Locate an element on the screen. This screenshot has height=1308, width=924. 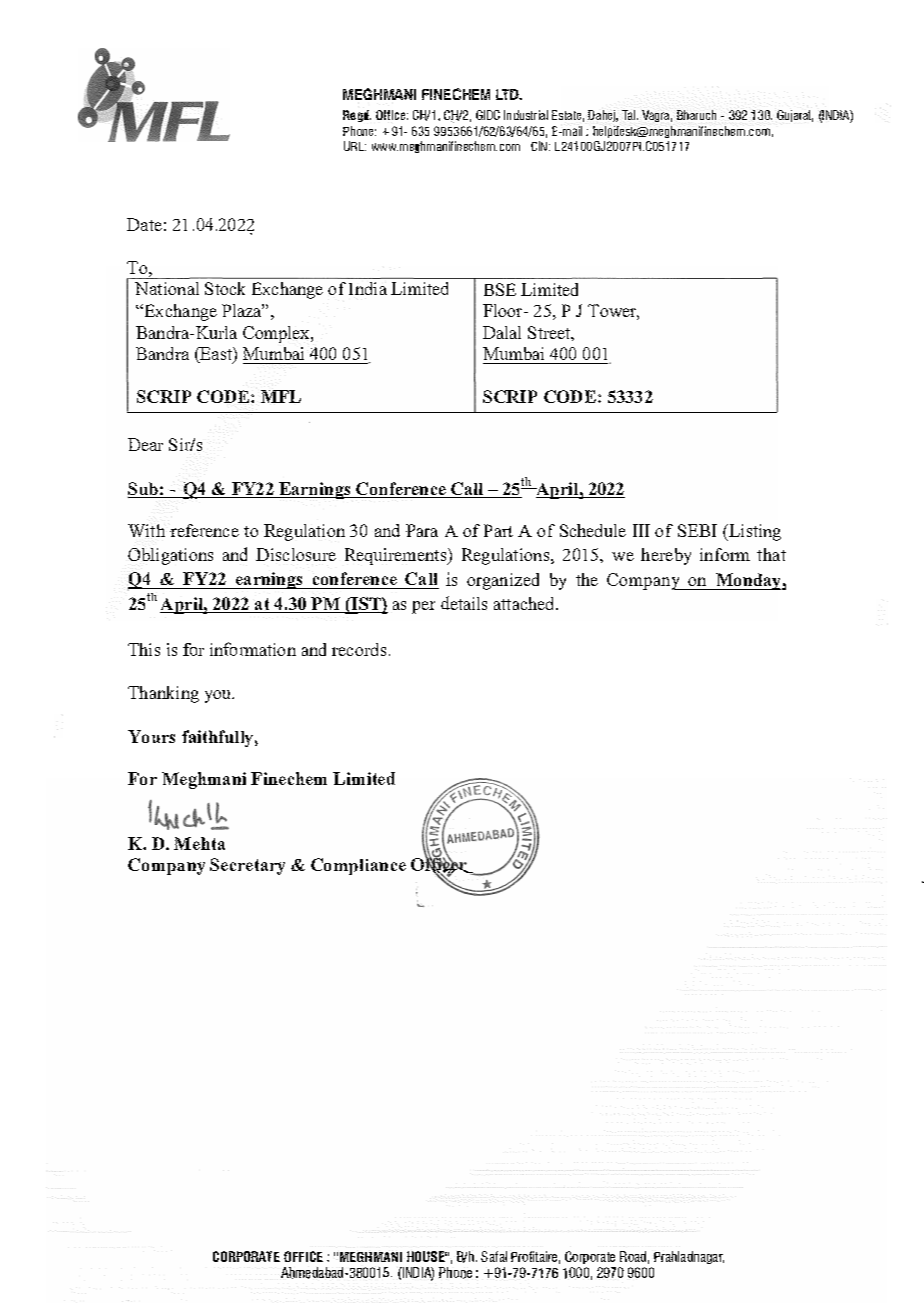
the is located at coordinates (587, 579).
